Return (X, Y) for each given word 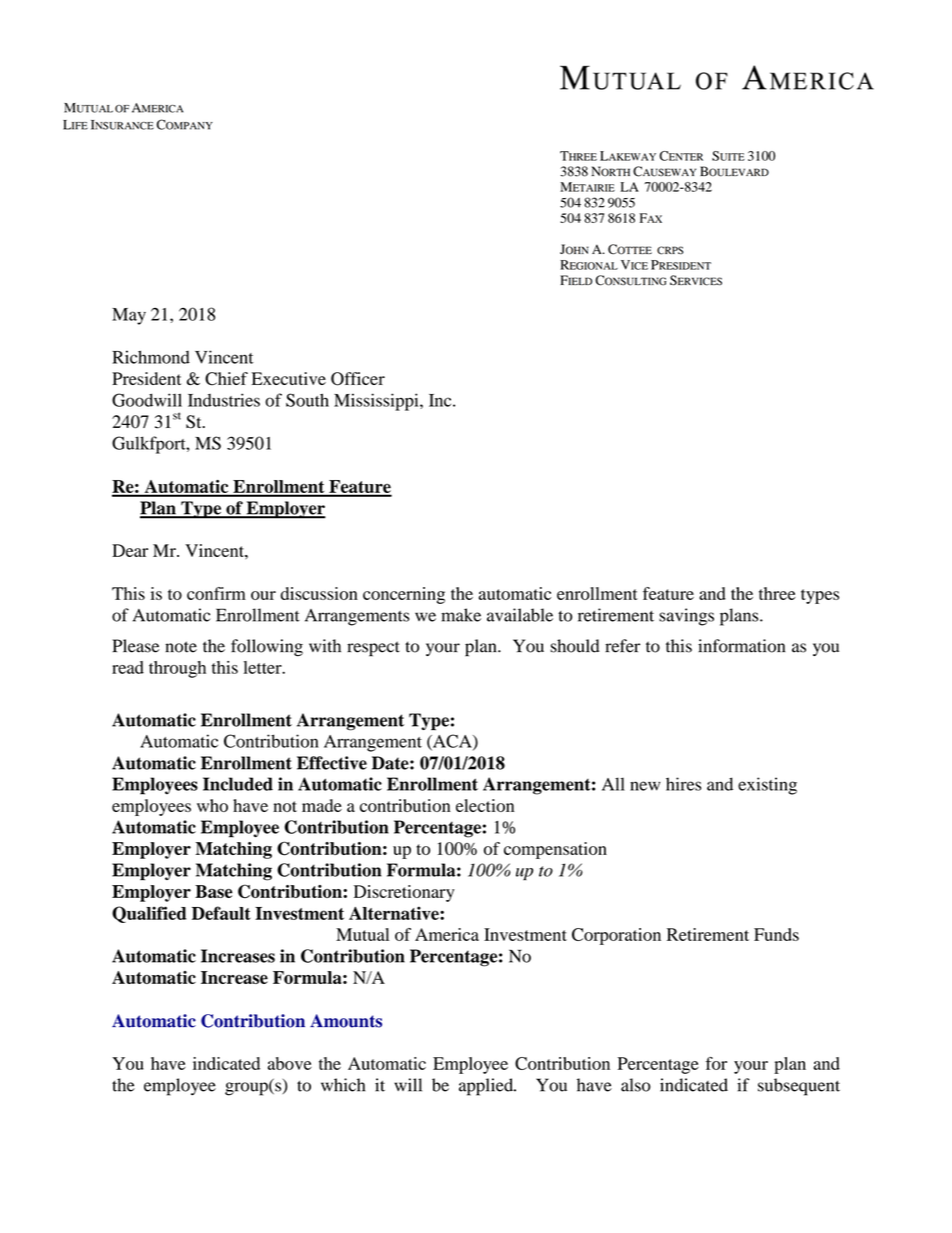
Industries (224, 400)
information (741, 646)
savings (686, 617)
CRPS (670, 250)
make (461, 615)
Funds (776, 934)
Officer (358, 379)
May (129, 316)
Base (213, 891)
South (307, 400)
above (290, 1063)
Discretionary (404, 893)
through (177, 669)
